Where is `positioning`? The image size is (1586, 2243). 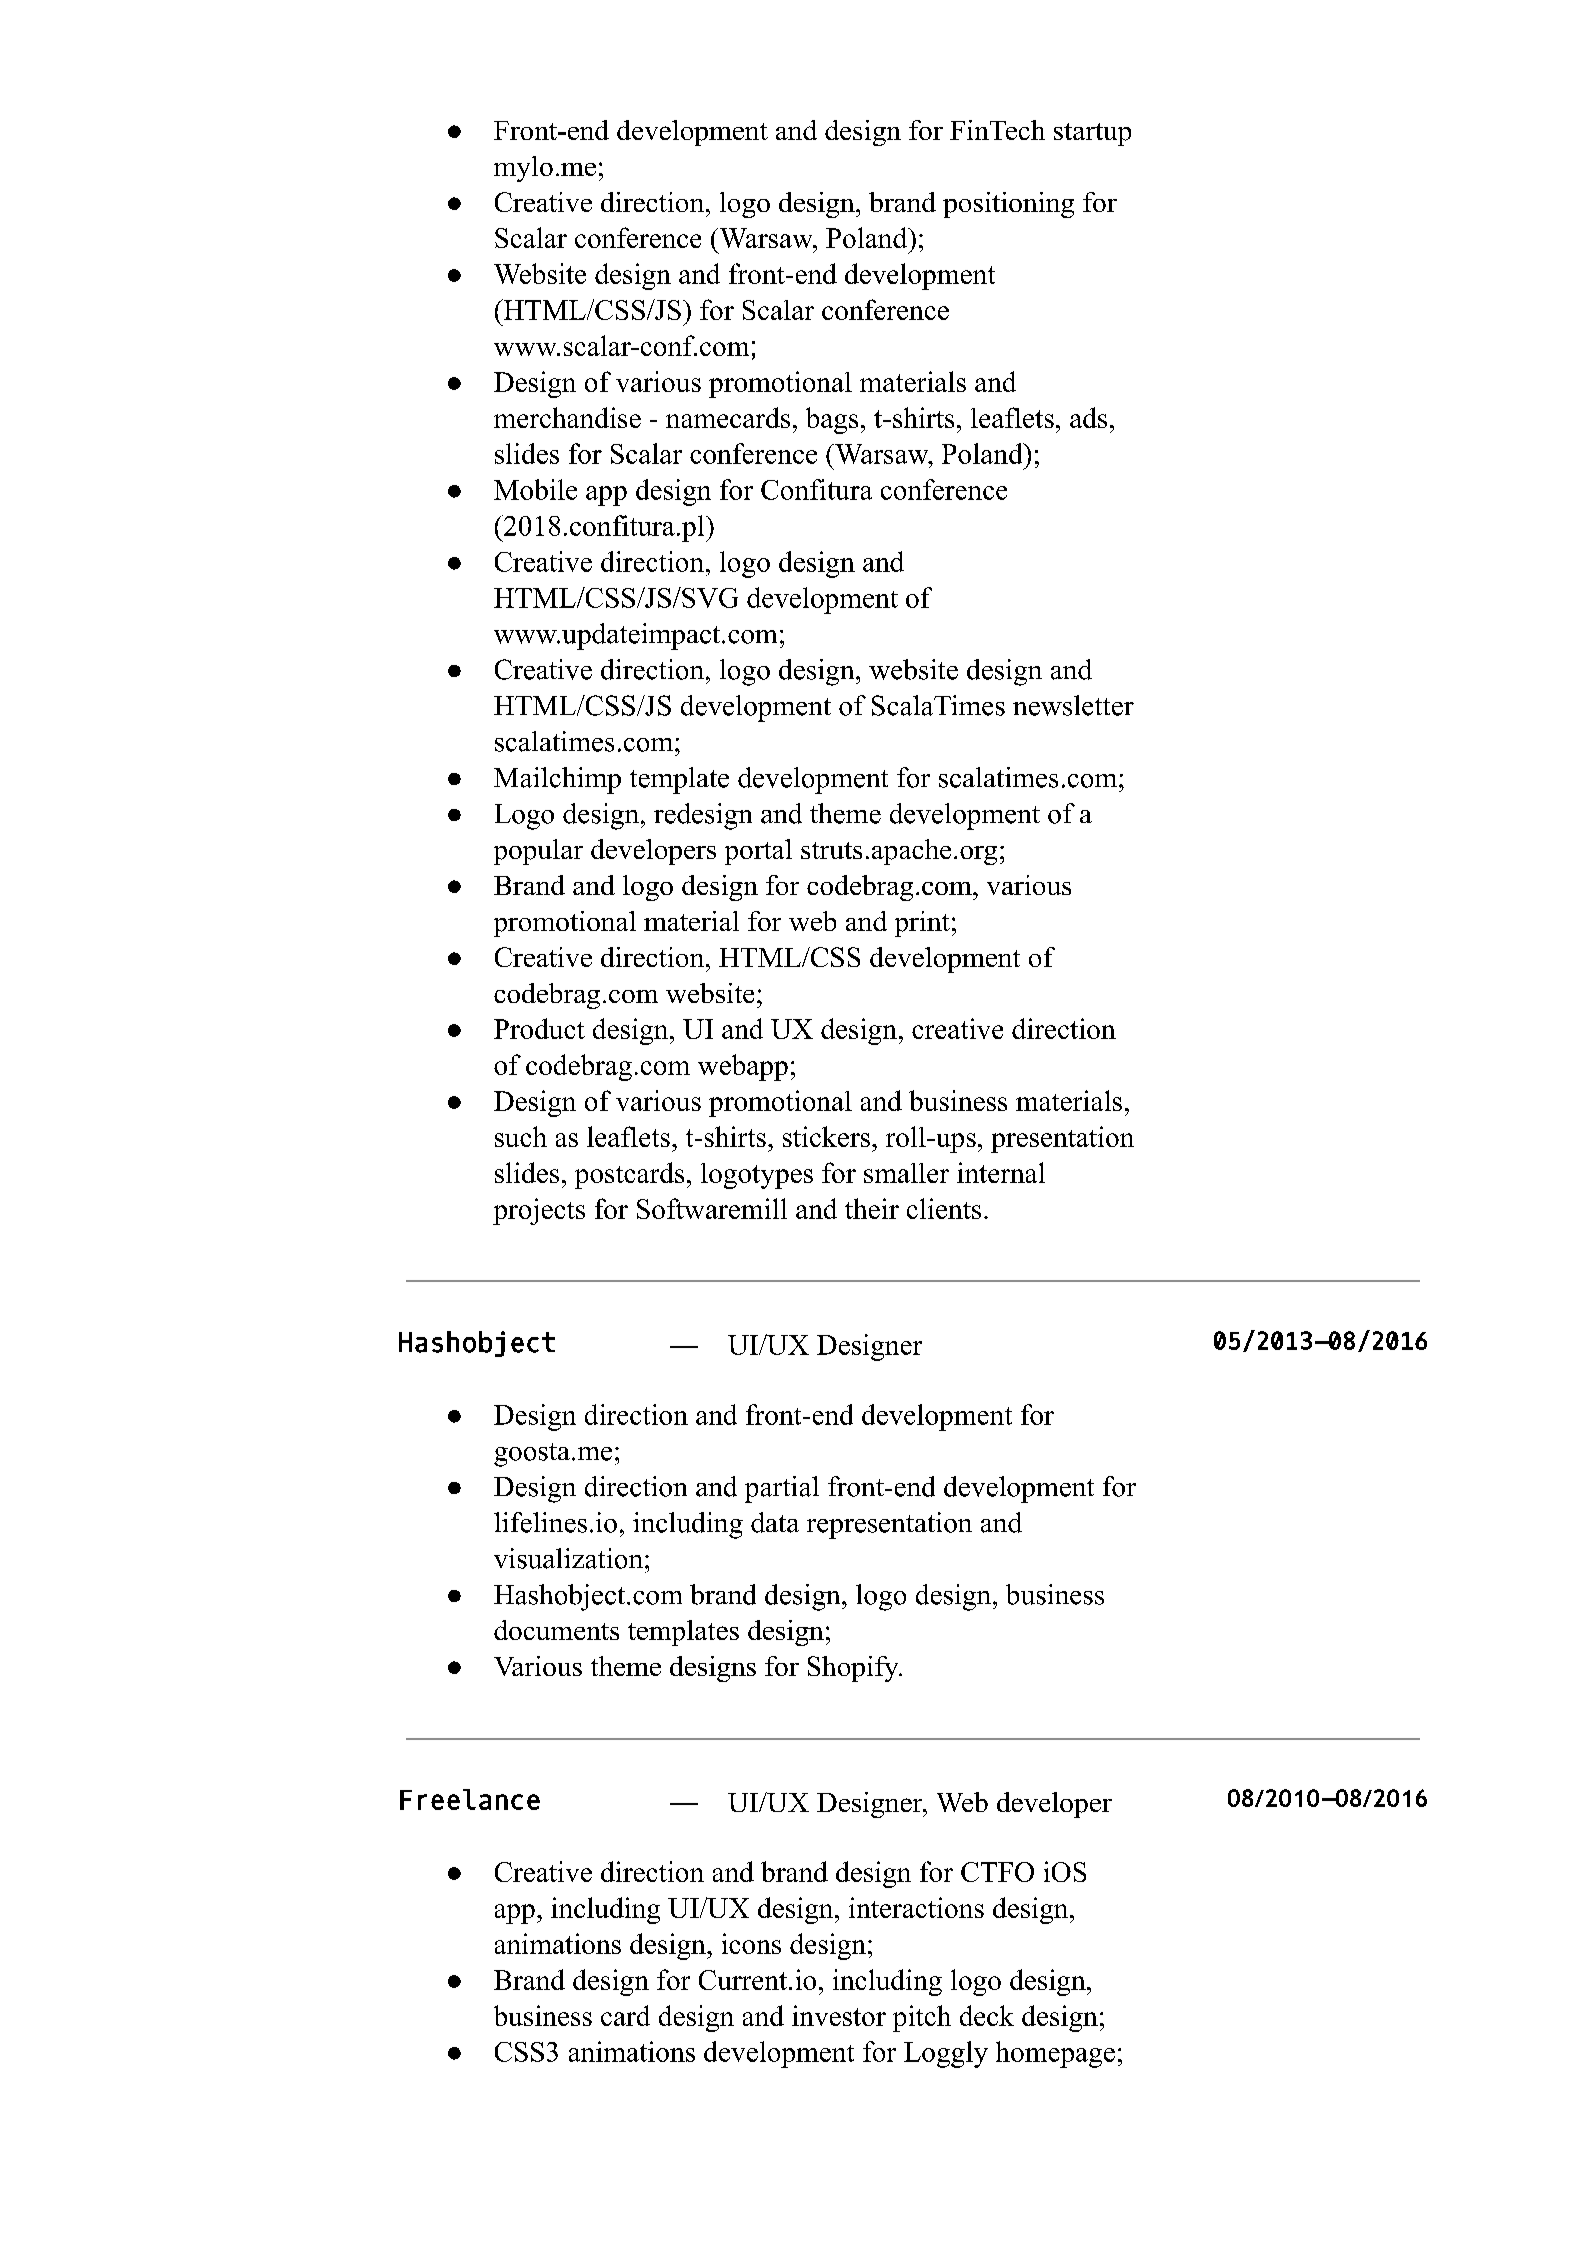 positioning is located at coordinates (1008, 205).
